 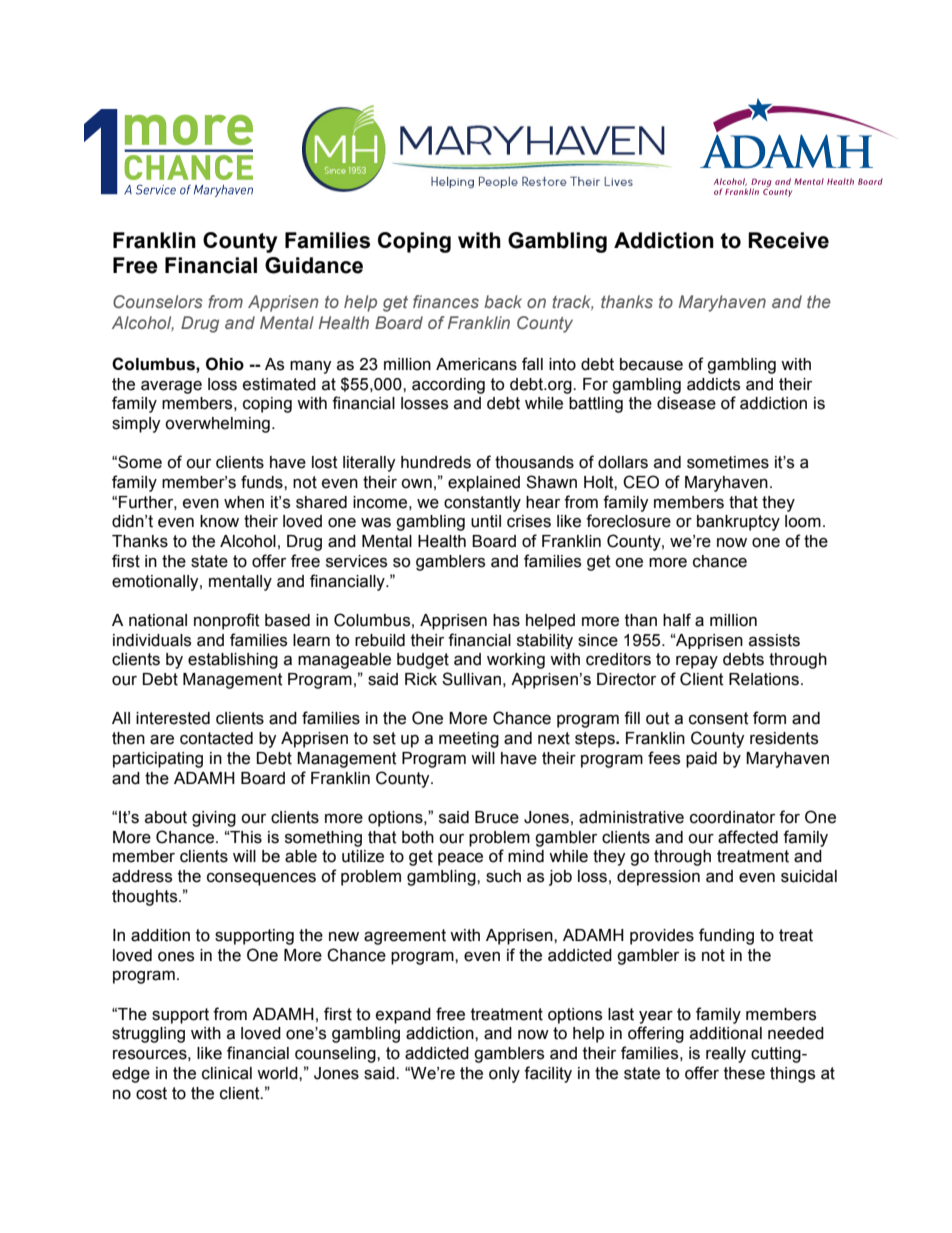 What do you see at coordinates (738, 523) in the screenshot?
I see `bankruptcy` at bounding box center [738, 523].
